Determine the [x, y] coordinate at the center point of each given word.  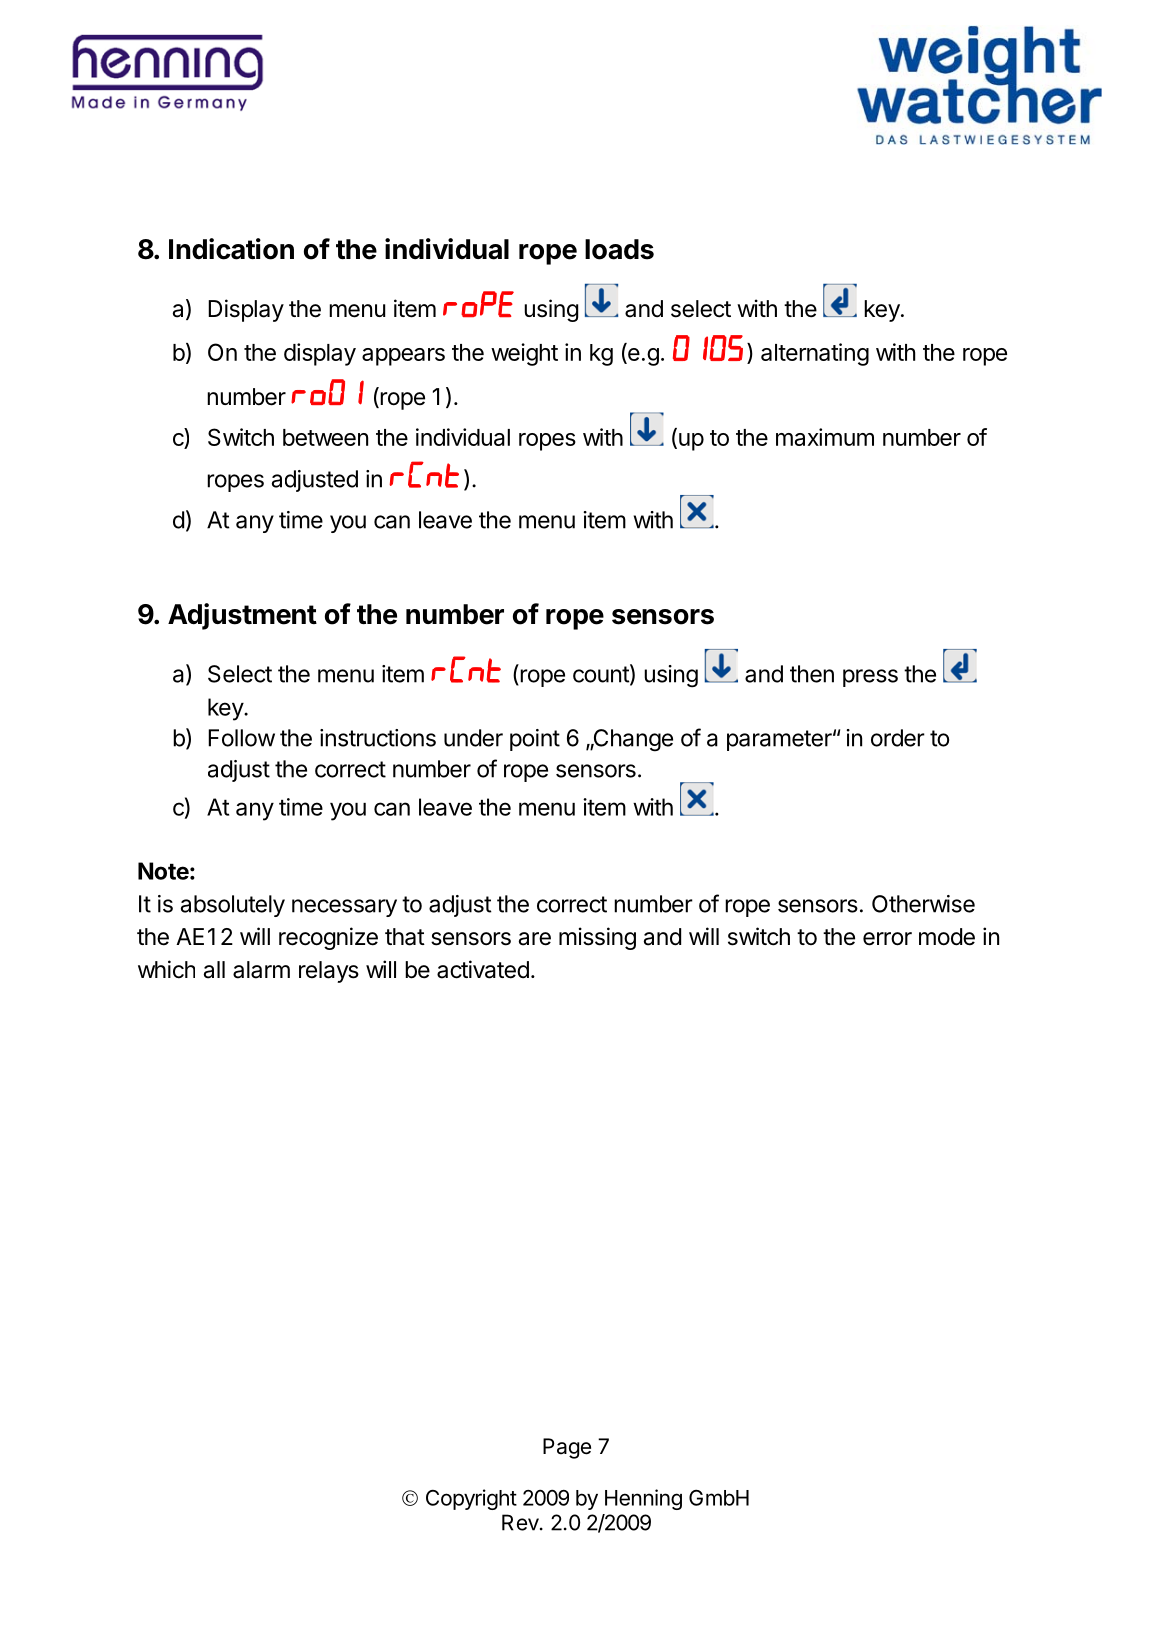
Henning [643, 1499]
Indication [231, 249]
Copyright [471, 1499]
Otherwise [923, 904]
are [535, 939]
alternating [815, 354]
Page [567, 1448]
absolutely [233, 906]
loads [619, 249]
